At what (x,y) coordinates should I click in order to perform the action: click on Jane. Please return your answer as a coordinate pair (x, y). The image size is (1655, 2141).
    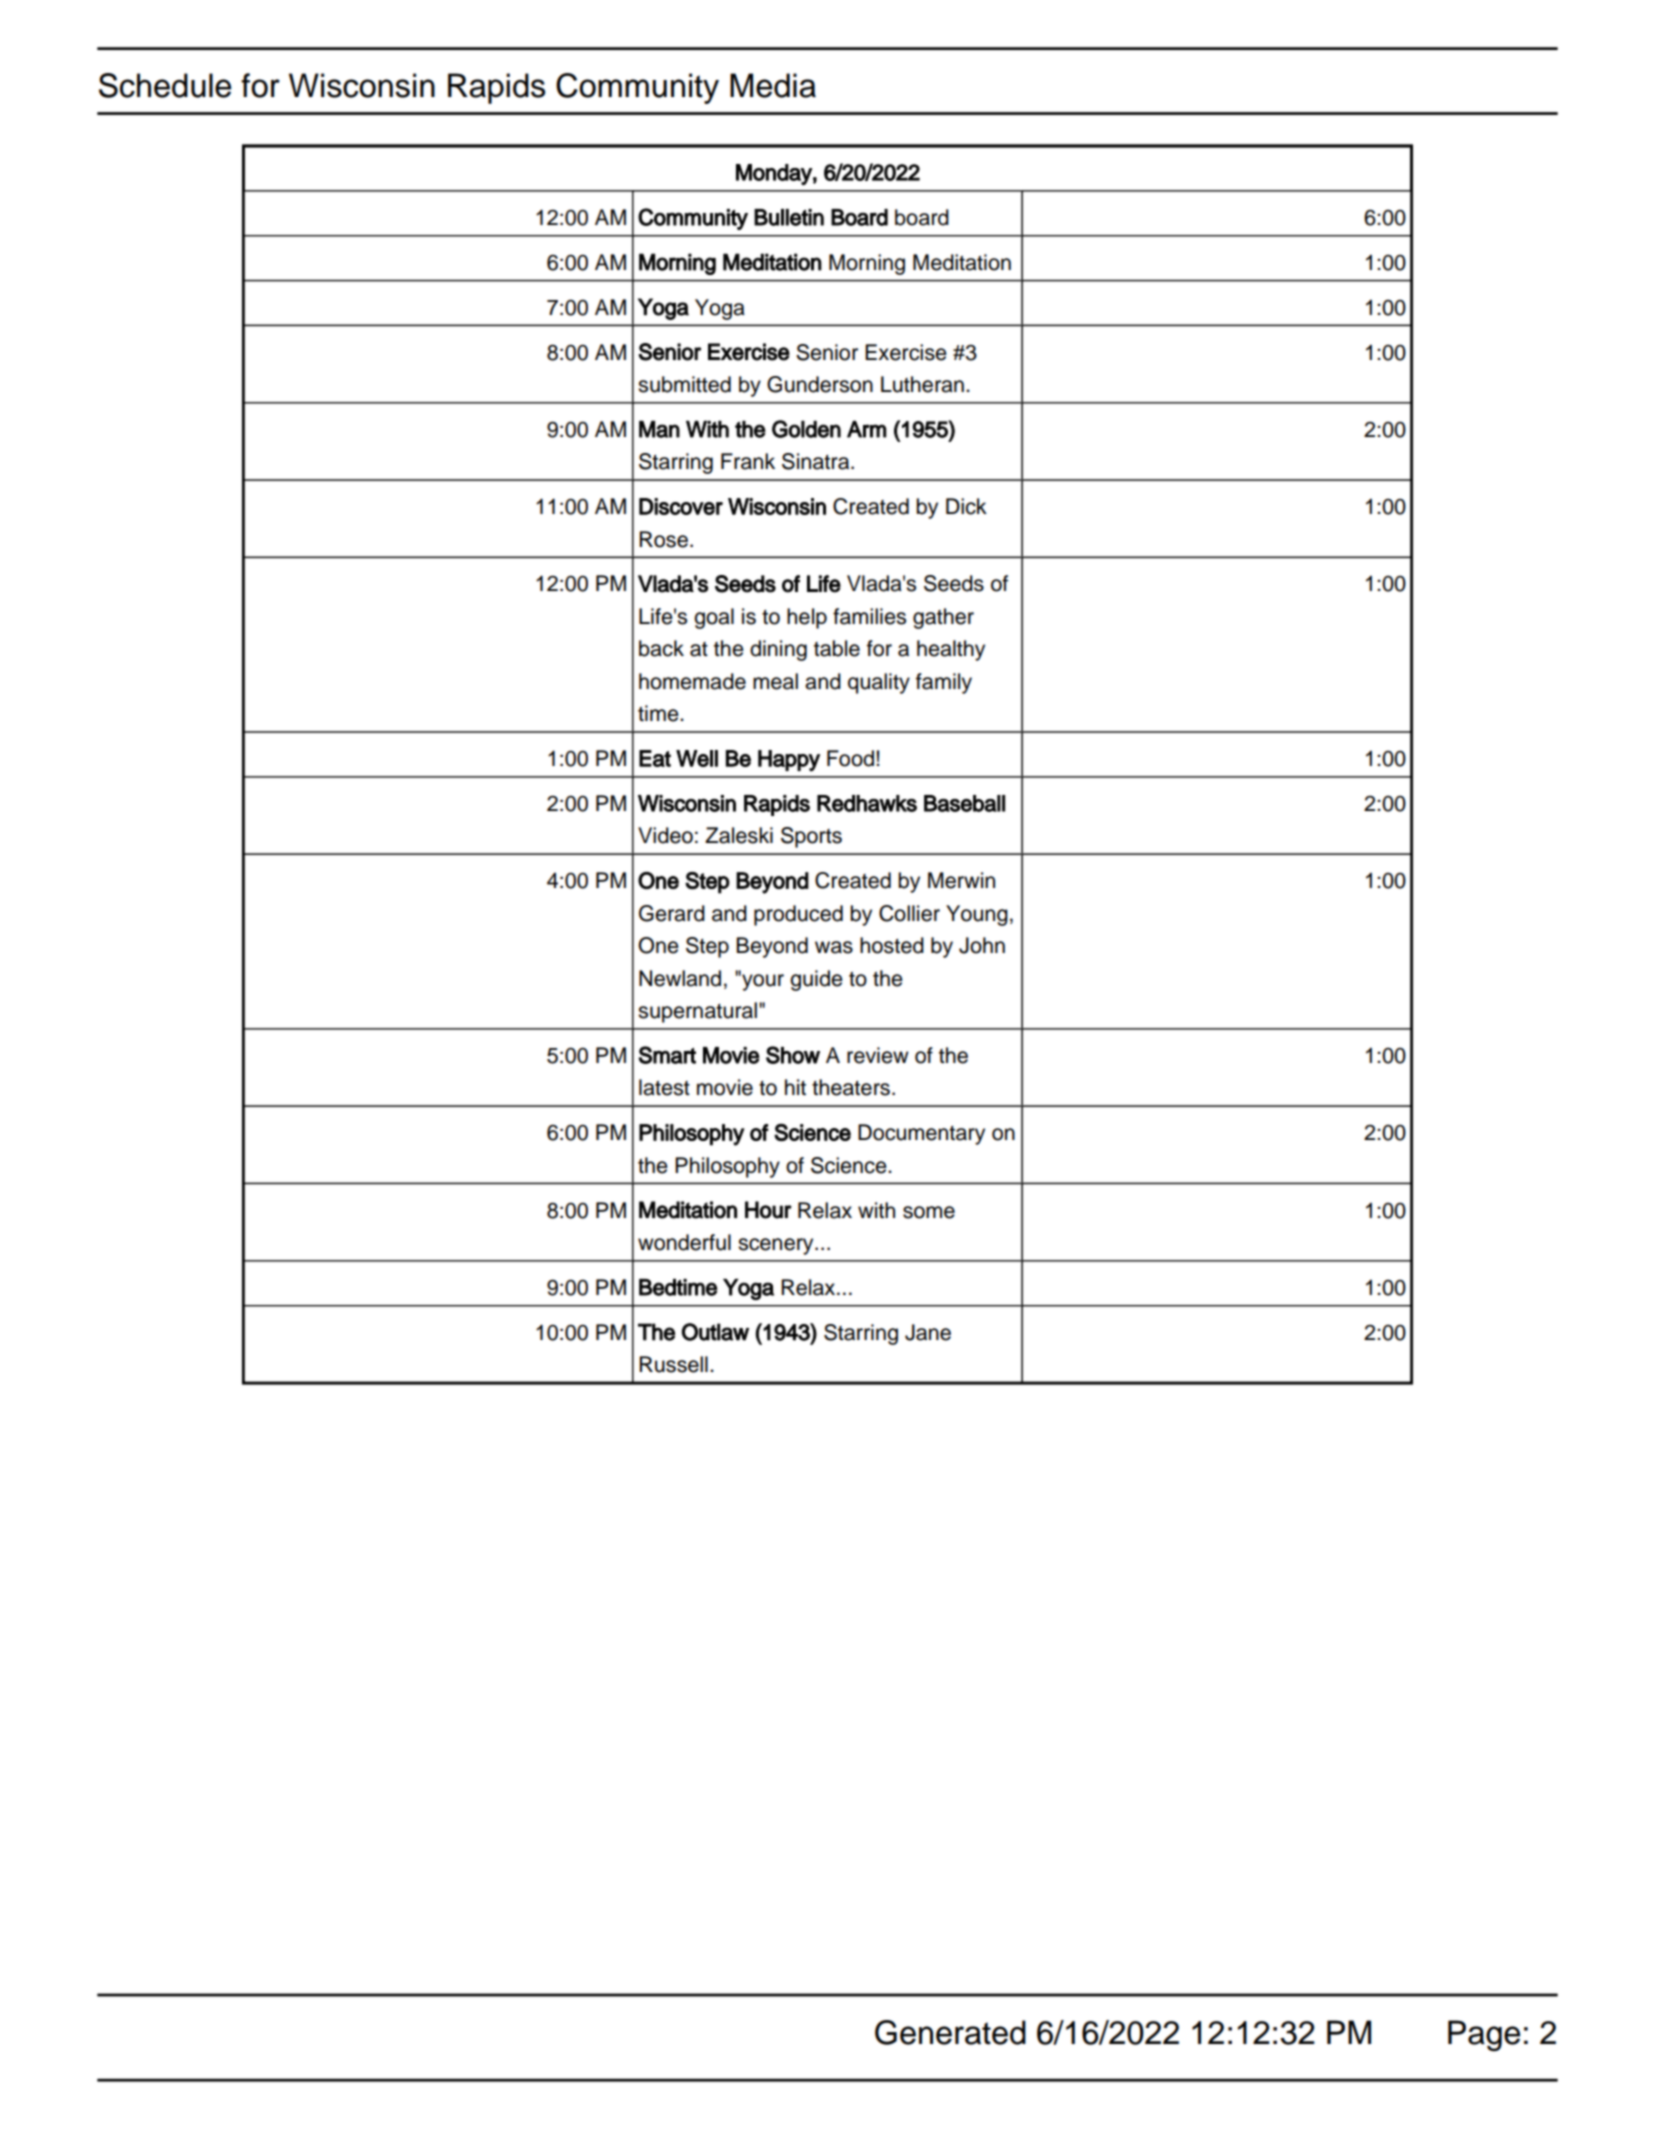
    Looking at the image, I should click on (928, 1332).
